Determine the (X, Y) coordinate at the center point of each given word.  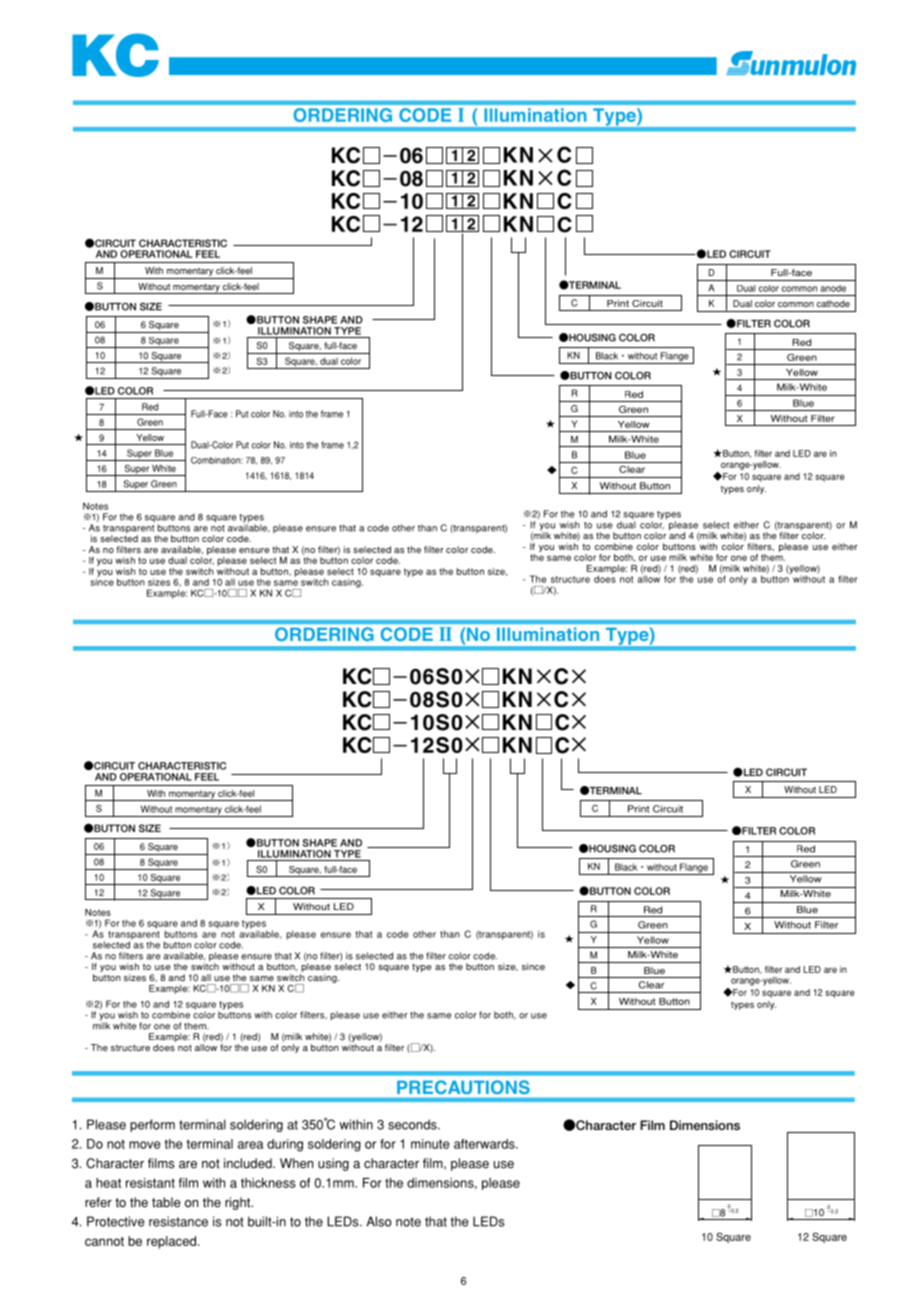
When (296, 1163)
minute (430, 1144)
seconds (413, 1124)
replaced (173, 1242)
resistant (150, 1183)
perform (152, 1125)
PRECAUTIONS (463, 1087)
